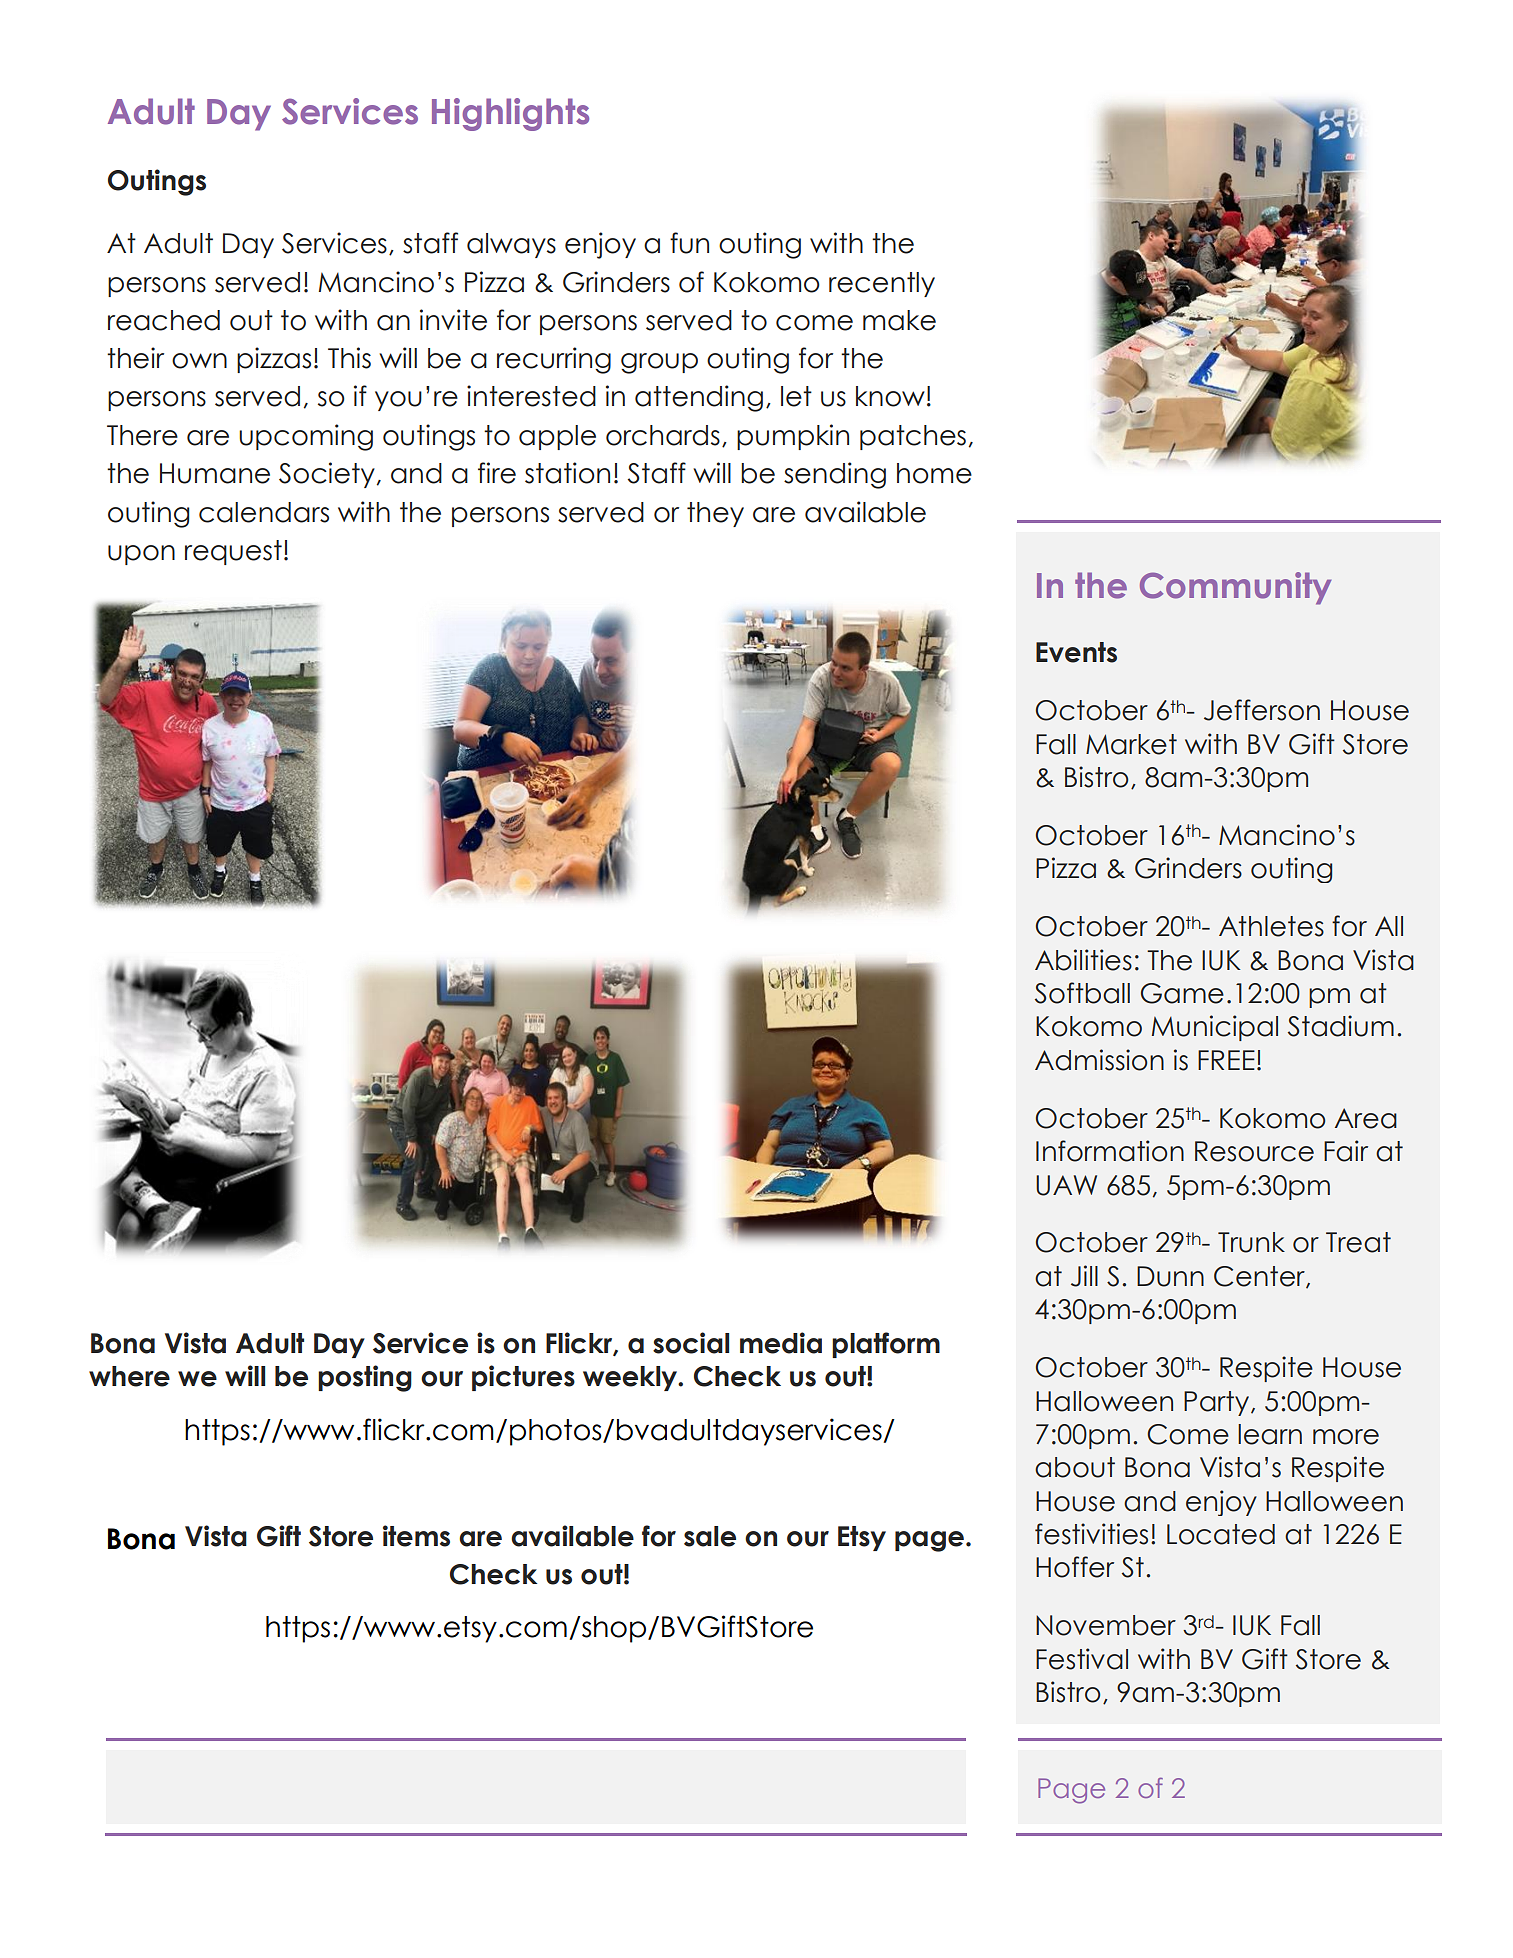 The height and width of the screenshot is (1958, 1513). Describe the element at coordinates (710, 1536) in the screenshot. I see `sale` at that location.
